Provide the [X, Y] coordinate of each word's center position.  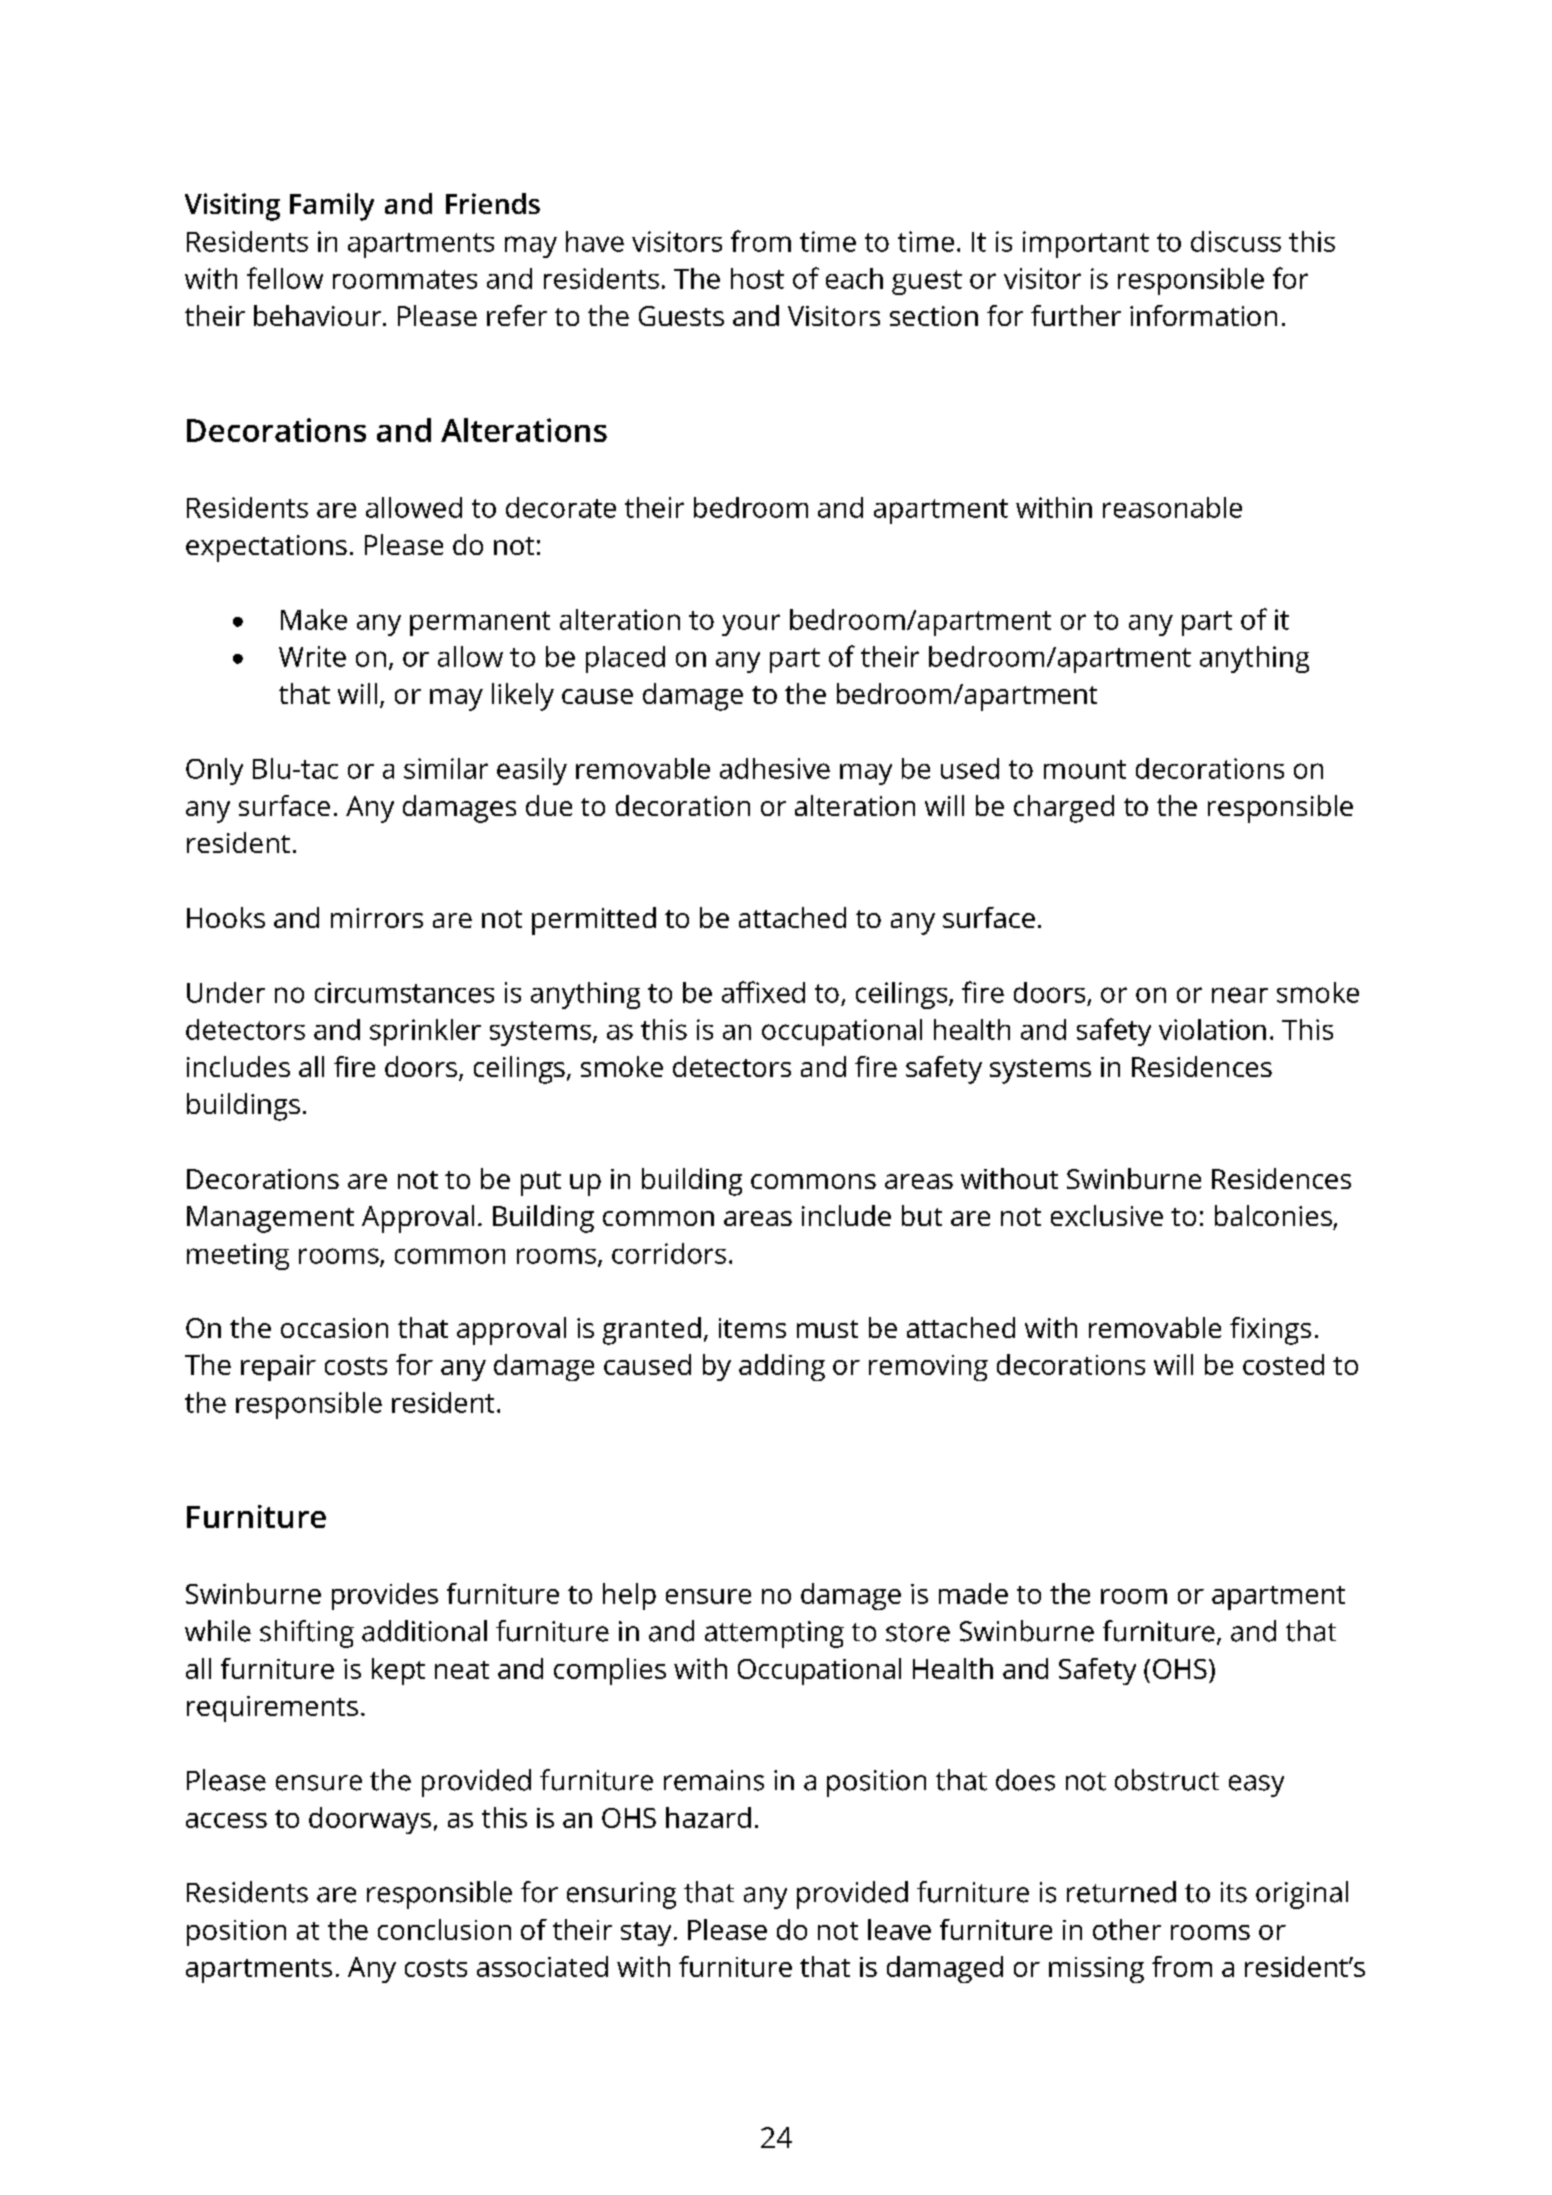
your [751, 625]
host [757, 278]
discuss [1236, 241]
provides [385, 1596]
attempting [774, 1634]
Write [312, 656]
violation [1212, 1029]
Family [332, 207]
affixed [763, 992]
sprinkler [425, 1032]
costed [1283, 1364]
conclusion [444, 1929]
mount [1085, 769]
